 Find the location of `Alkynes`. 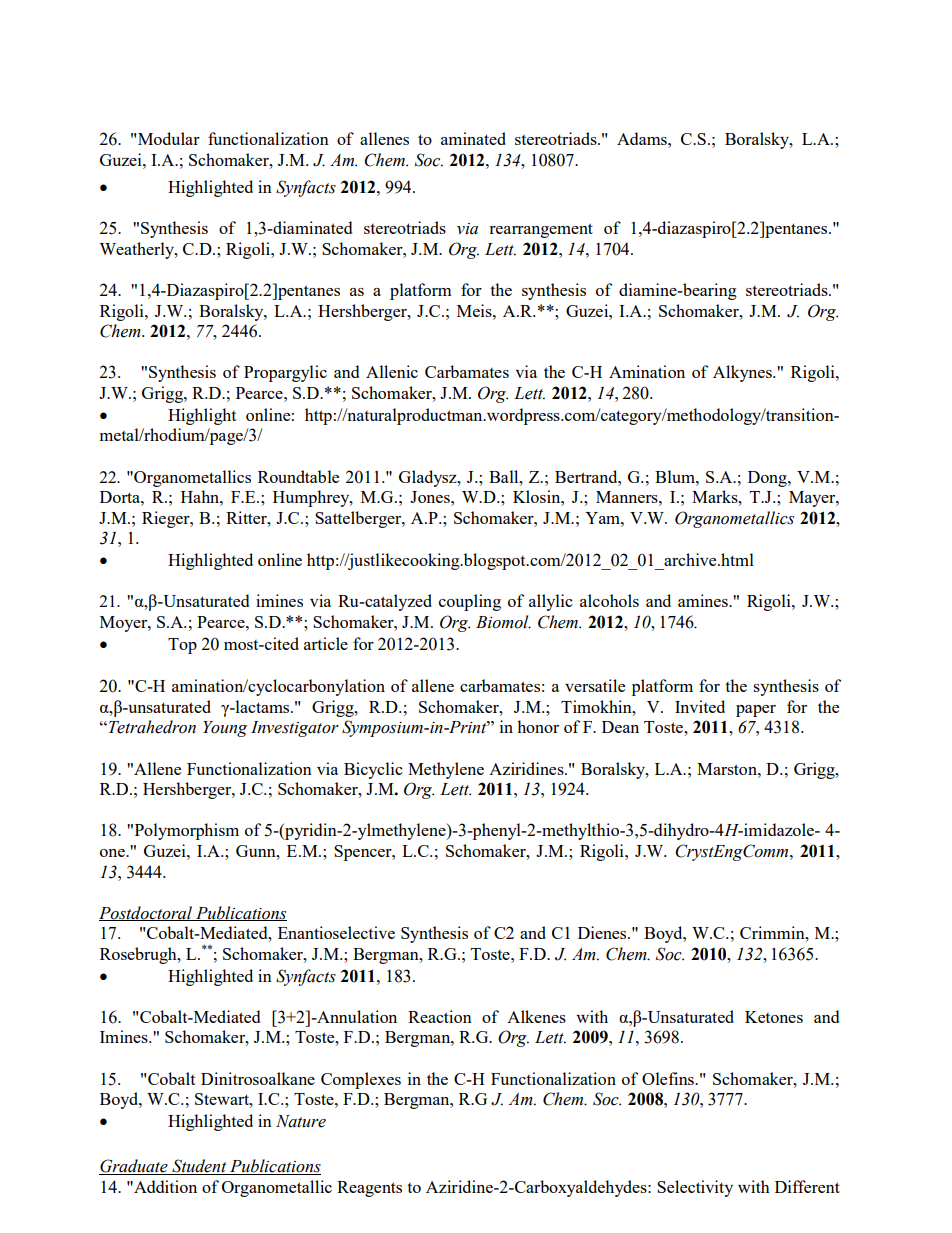

Alkynes is located at coordinates (743, 373).
